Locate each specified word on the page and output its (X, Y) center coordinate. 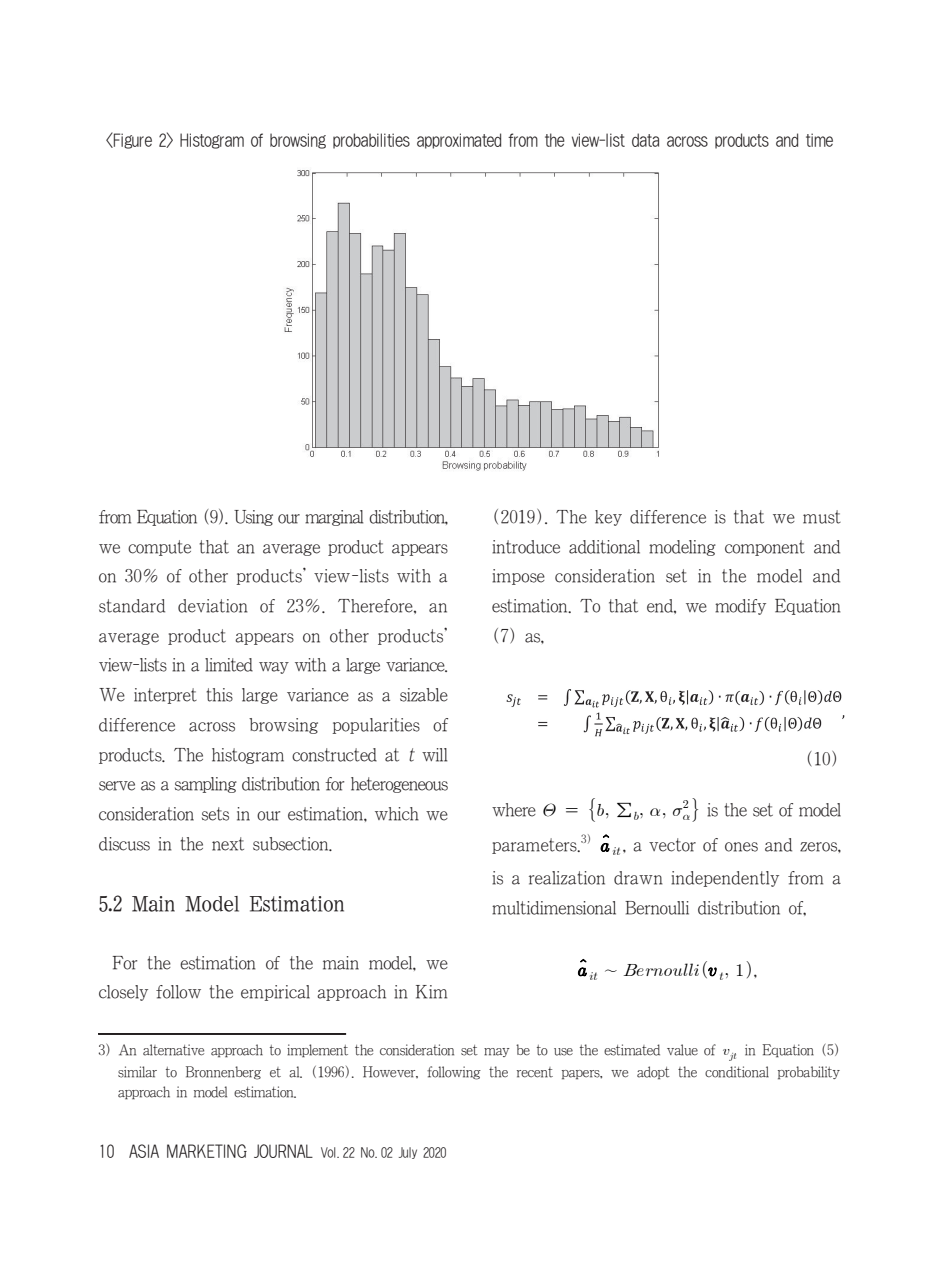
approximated (459, 141)
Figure (132, 140)
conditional (737, 1072)
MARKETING (207, 1151)
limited (229, 665)
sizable (424, 695)
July (408, 1153)
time (819, 140)
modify (740, 607)
